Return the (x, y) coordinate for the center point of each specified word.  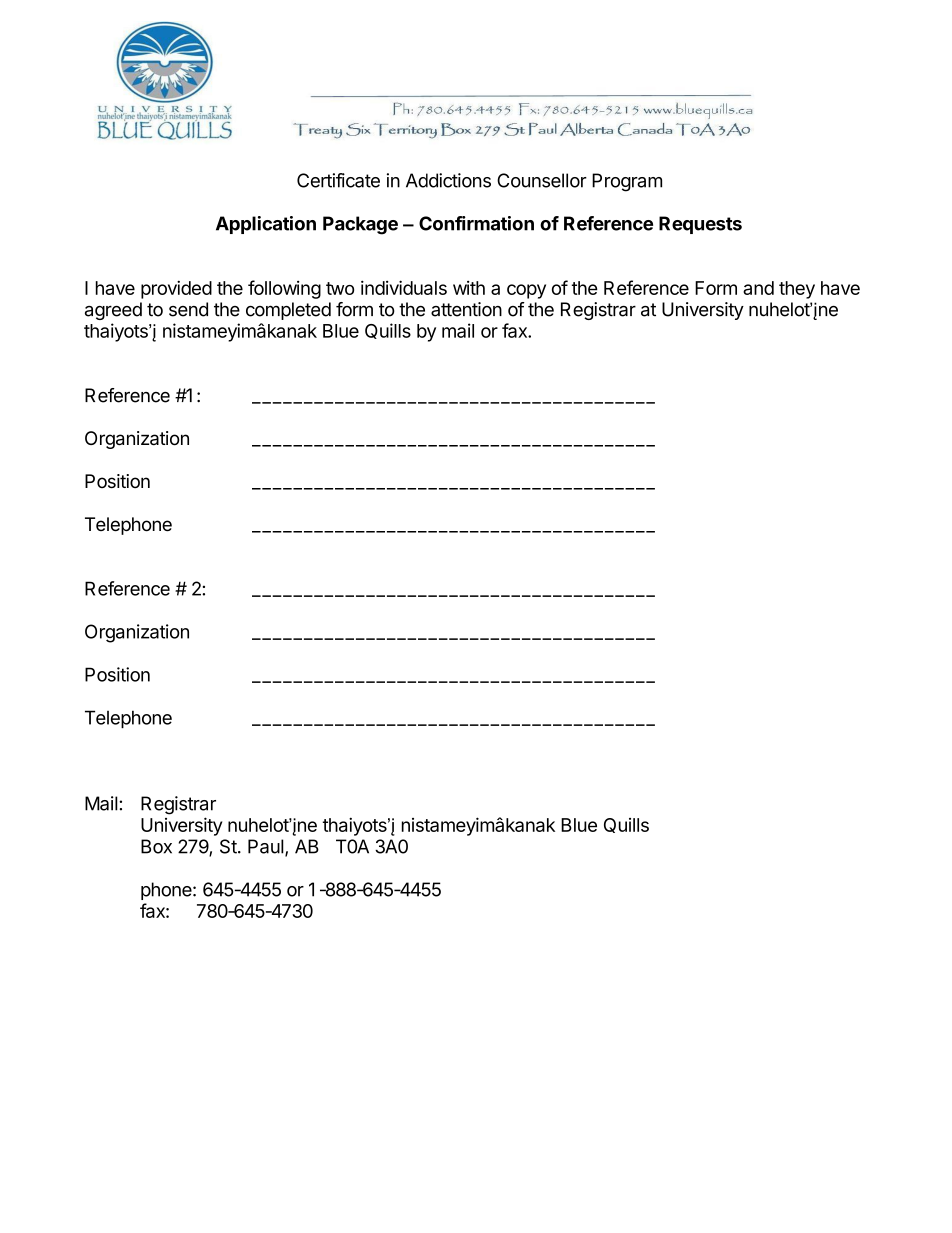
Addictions (448, 180)
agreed (113, 311)
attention (466, 309)
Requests (700, 225)
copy (526, 291)
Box (156, 846)
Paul (266, 846)
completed (288, 311)
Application (266, 225)
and (758, 288)
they (797, 290)
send (188, 309)
